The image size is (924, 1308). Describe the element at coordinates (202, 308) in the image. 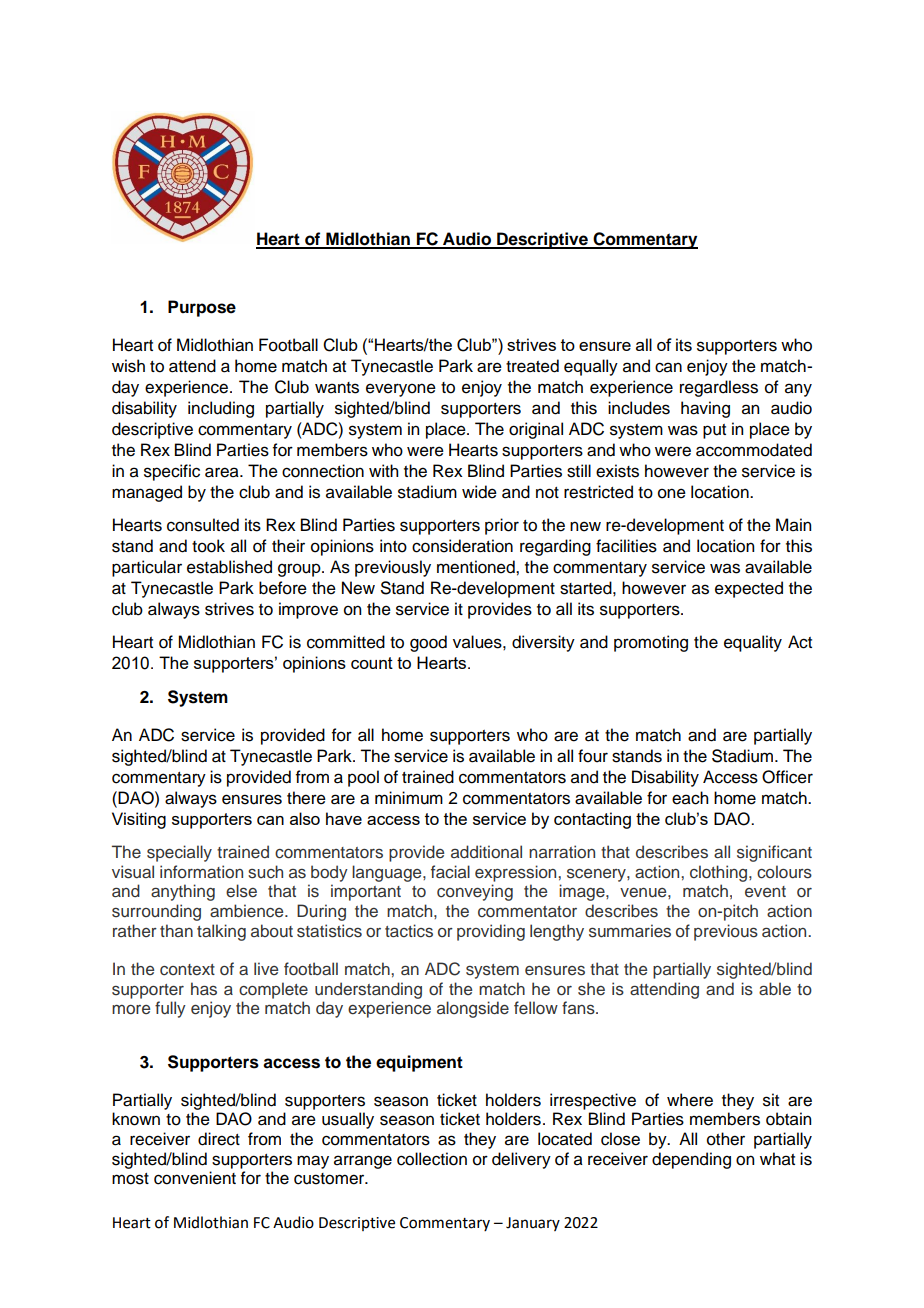

I see `Purpose` at that location.
